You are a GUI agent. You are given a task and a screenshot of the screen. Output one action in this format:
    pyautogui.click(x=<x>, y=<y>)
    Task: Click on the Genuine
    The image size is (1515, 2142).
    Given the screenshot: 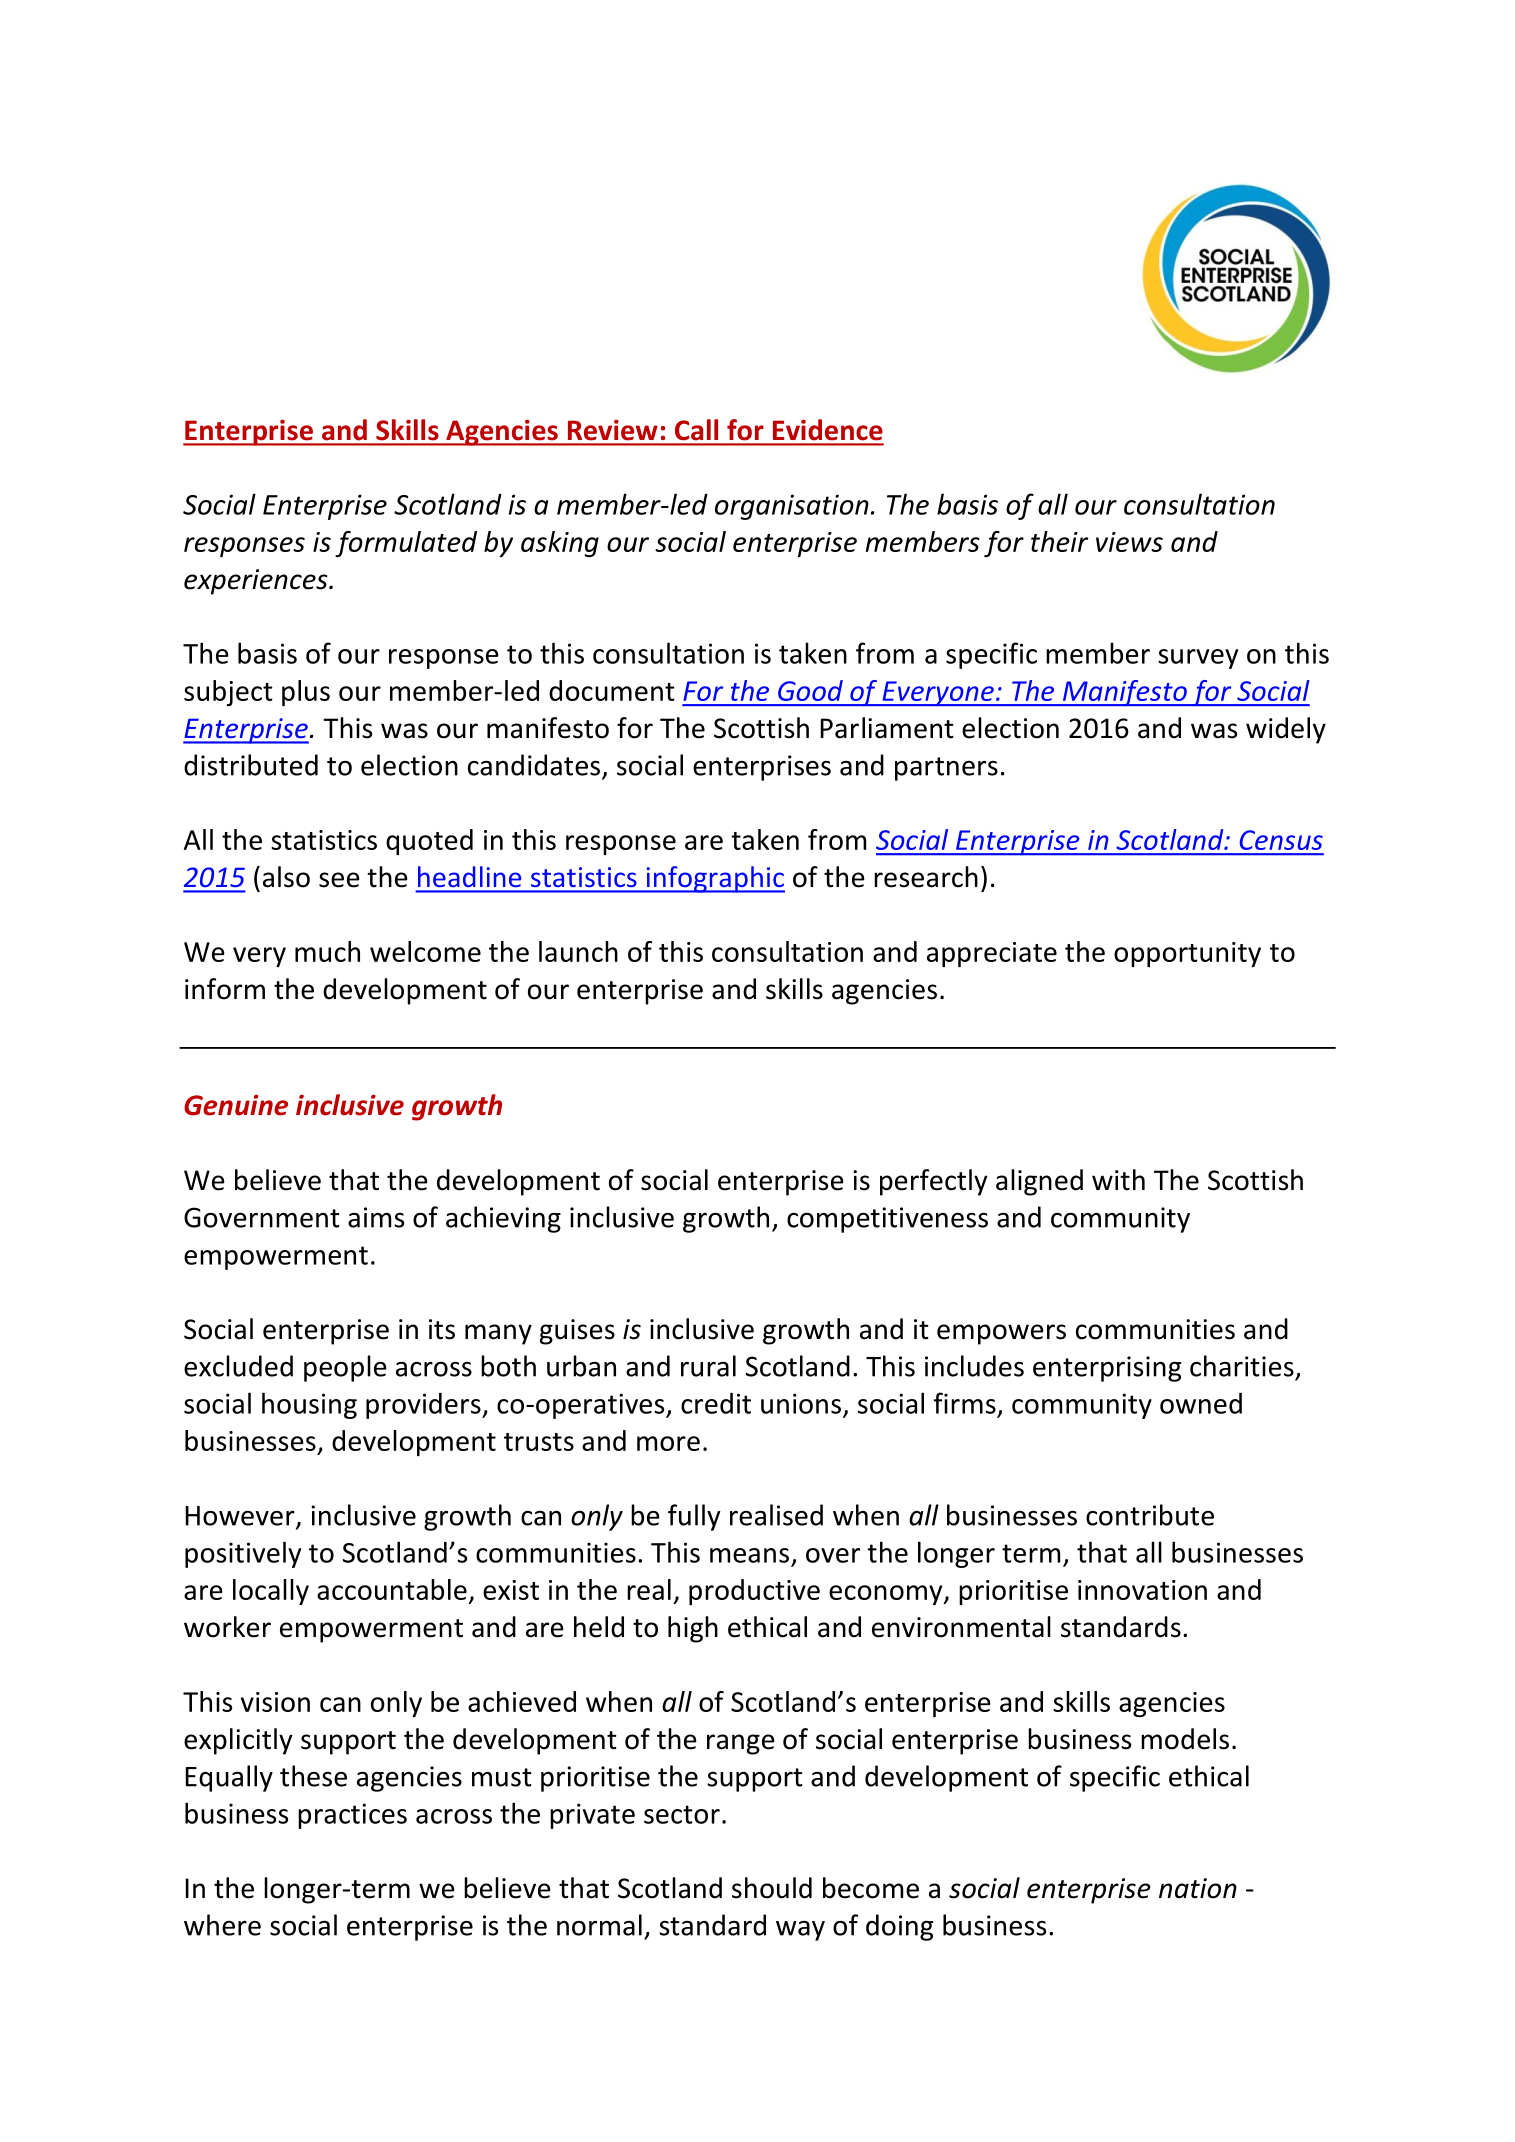 What is the action you would take?
    pyautogui.click(x=236, y=1105)
